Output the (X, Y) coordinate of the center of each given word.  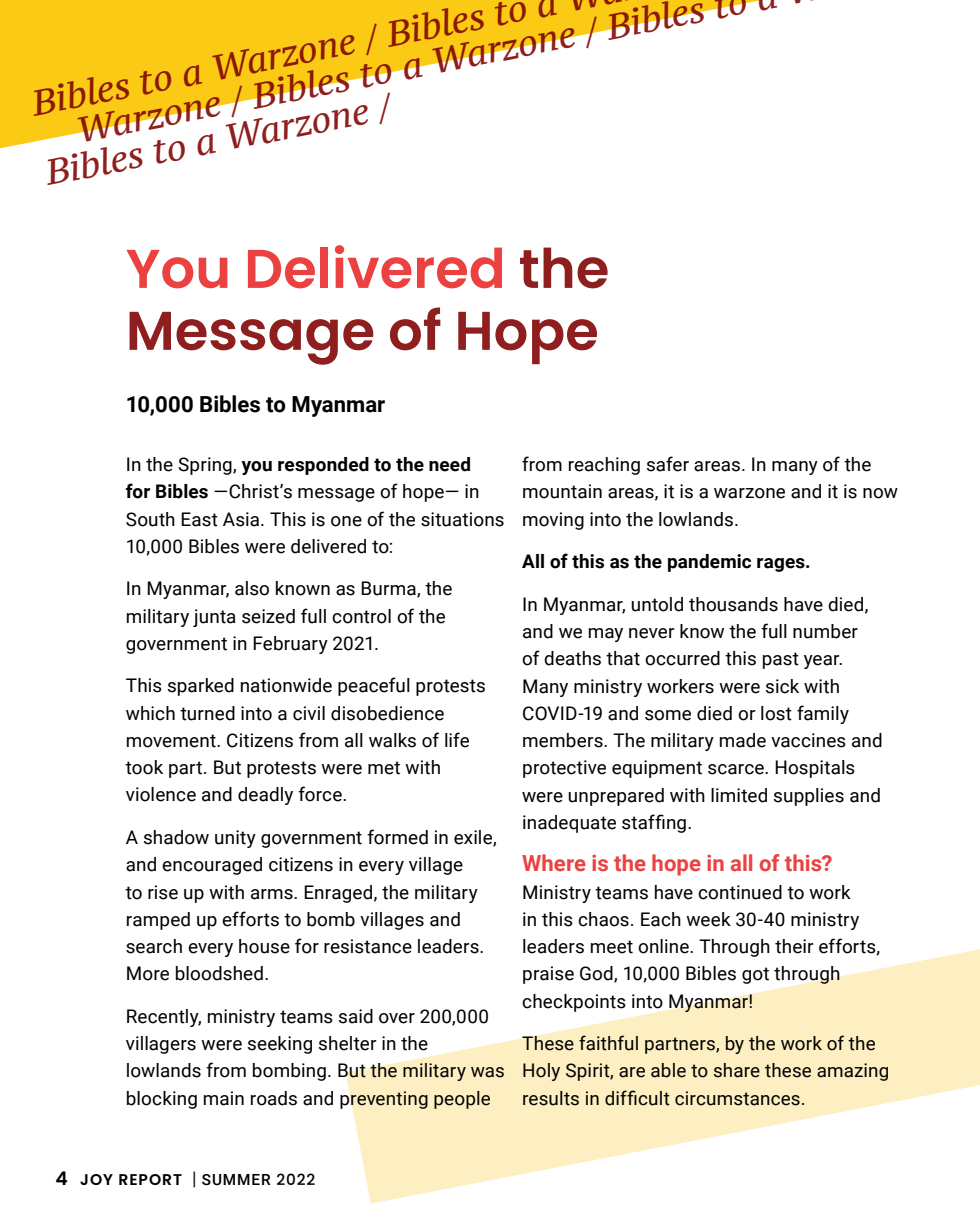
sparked (201, 687)
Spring (206, 466)
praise (548, 975)
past (781, 660)
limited (739, 795)
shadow (176, 837)
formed (397, 837)
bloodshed (219, 973)
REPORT (150, 1179)
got (755, 975)
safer (668, 464)
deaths (572, 658)
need (449, 464)
